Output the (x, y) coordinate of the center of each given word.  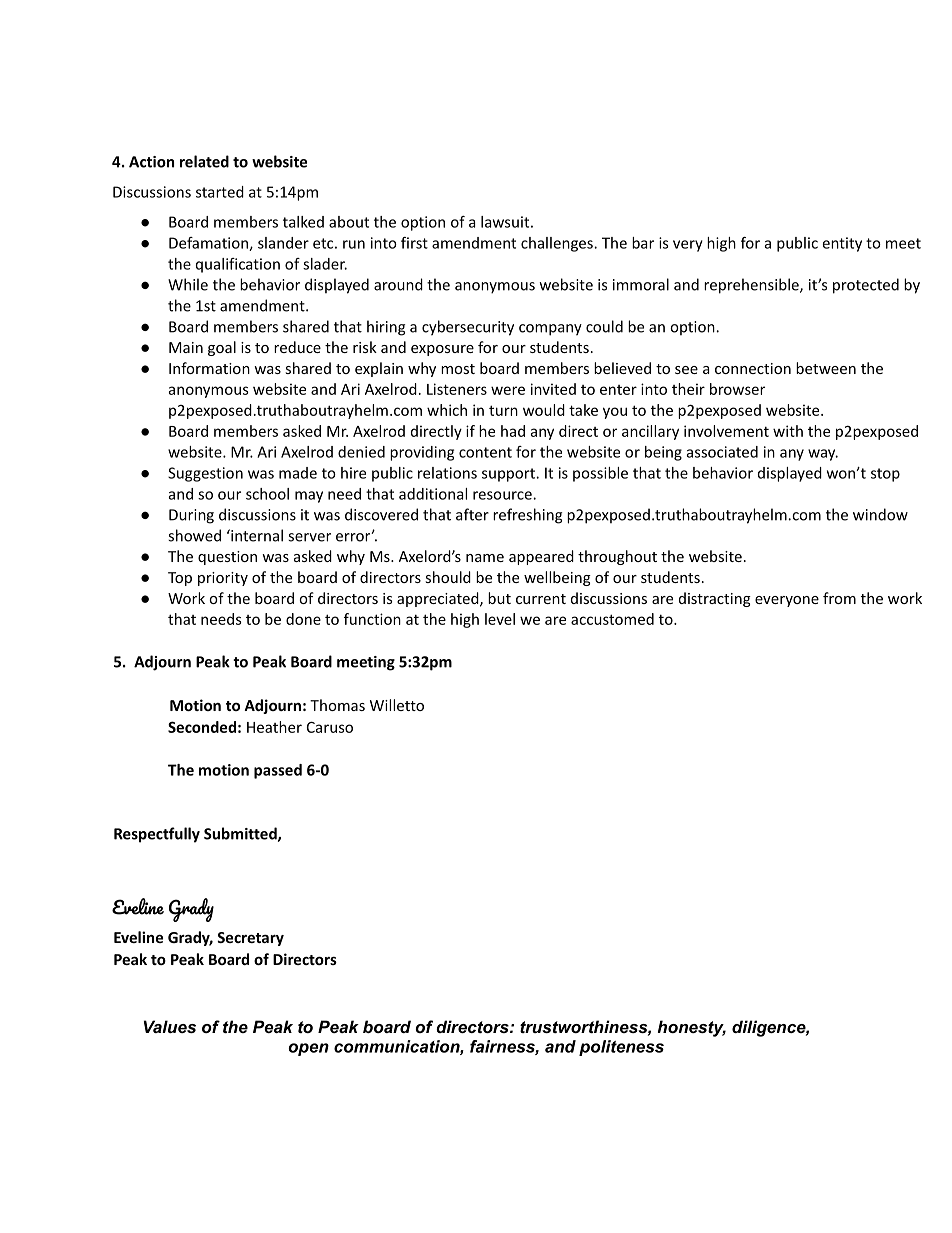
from (839, 598)
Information (209, 368)
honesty (692, 1028)
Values (170, 1026)
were (508, 390)
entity (842, 244)
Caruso (330, 727)
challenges (558, 244)
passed (278, 771)
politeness (621, 1048)
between (826, 368)
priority (223, 579)
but (499, 598)
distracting (715, 599)
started (220, 192)
